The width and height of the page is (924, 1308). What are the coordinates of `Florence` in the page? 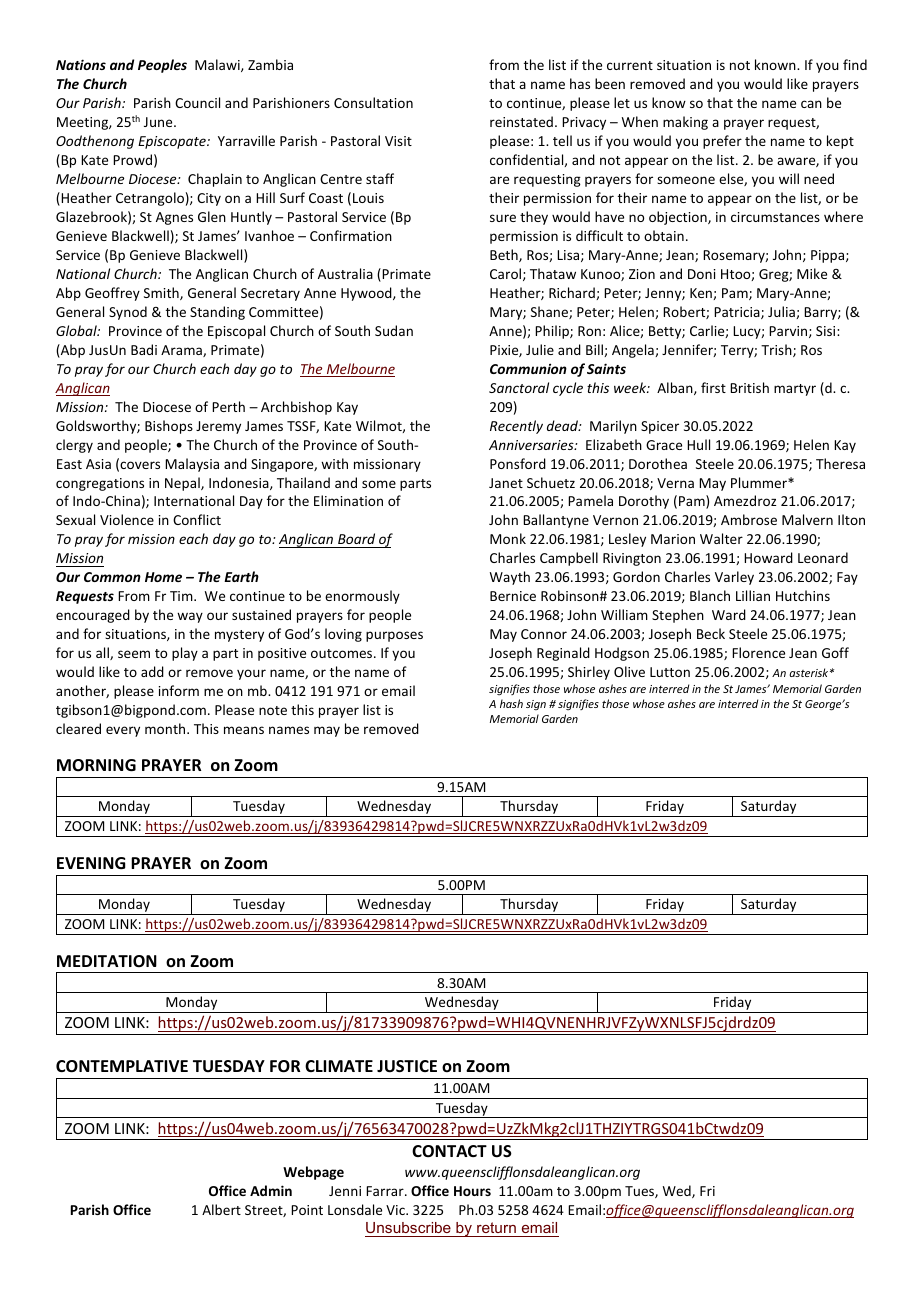 It's located at (758, 652).
